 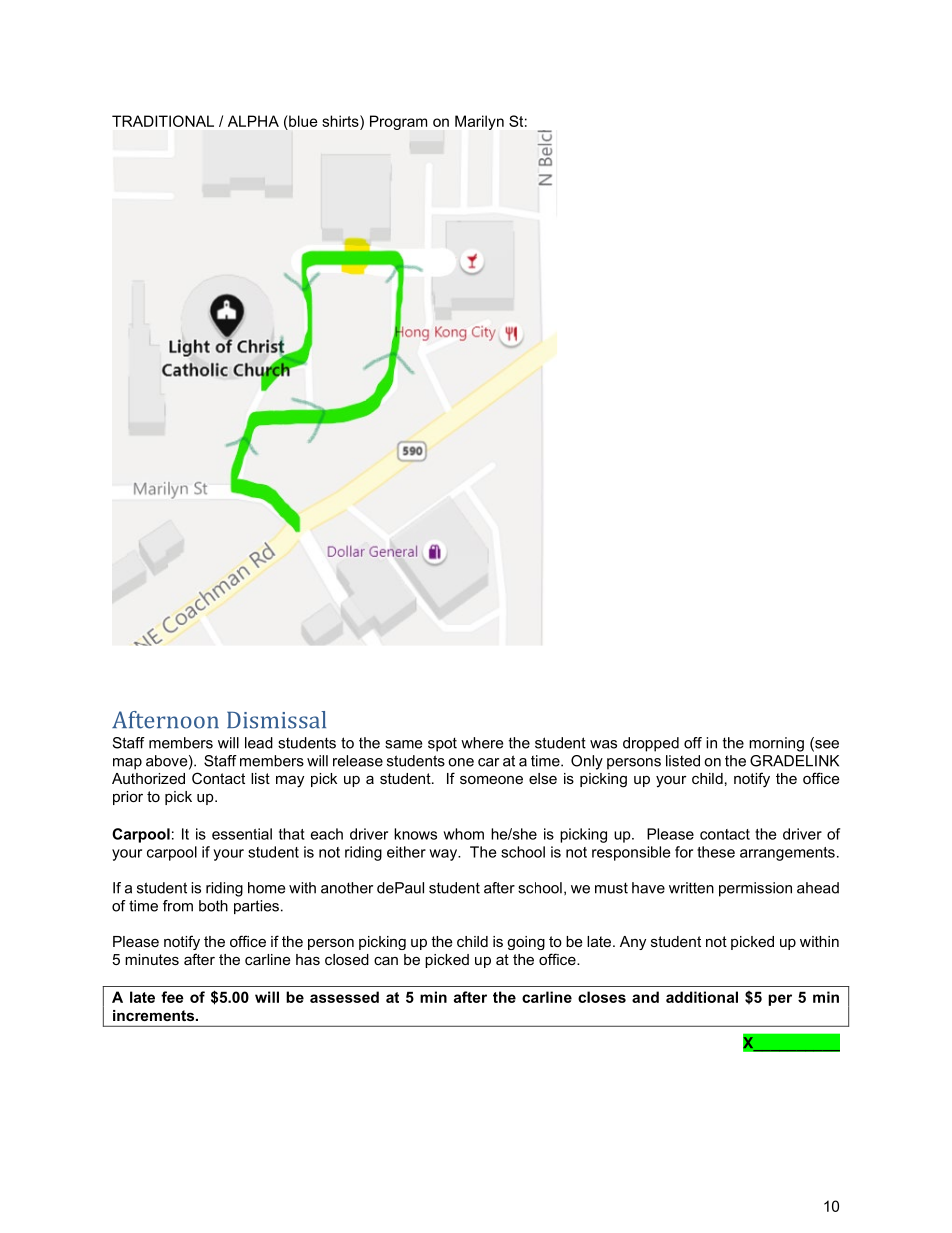 I want to click on lead, so click(x=259, y=743).
